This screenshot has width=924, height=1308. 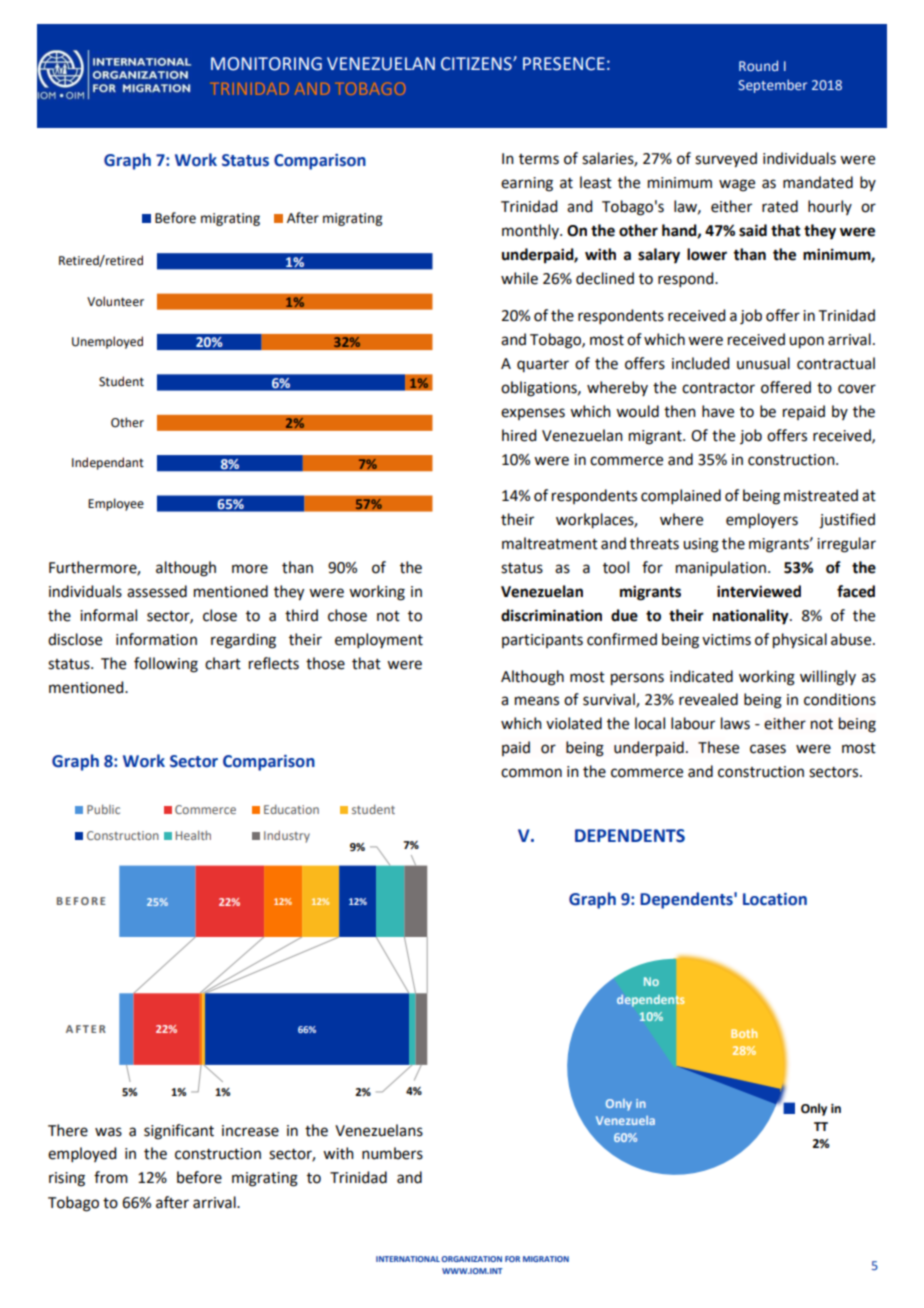 What do you see at coordinates (266, 64) in the screenshot?
I see `MONITORING` at bounding box center [266, 64].
